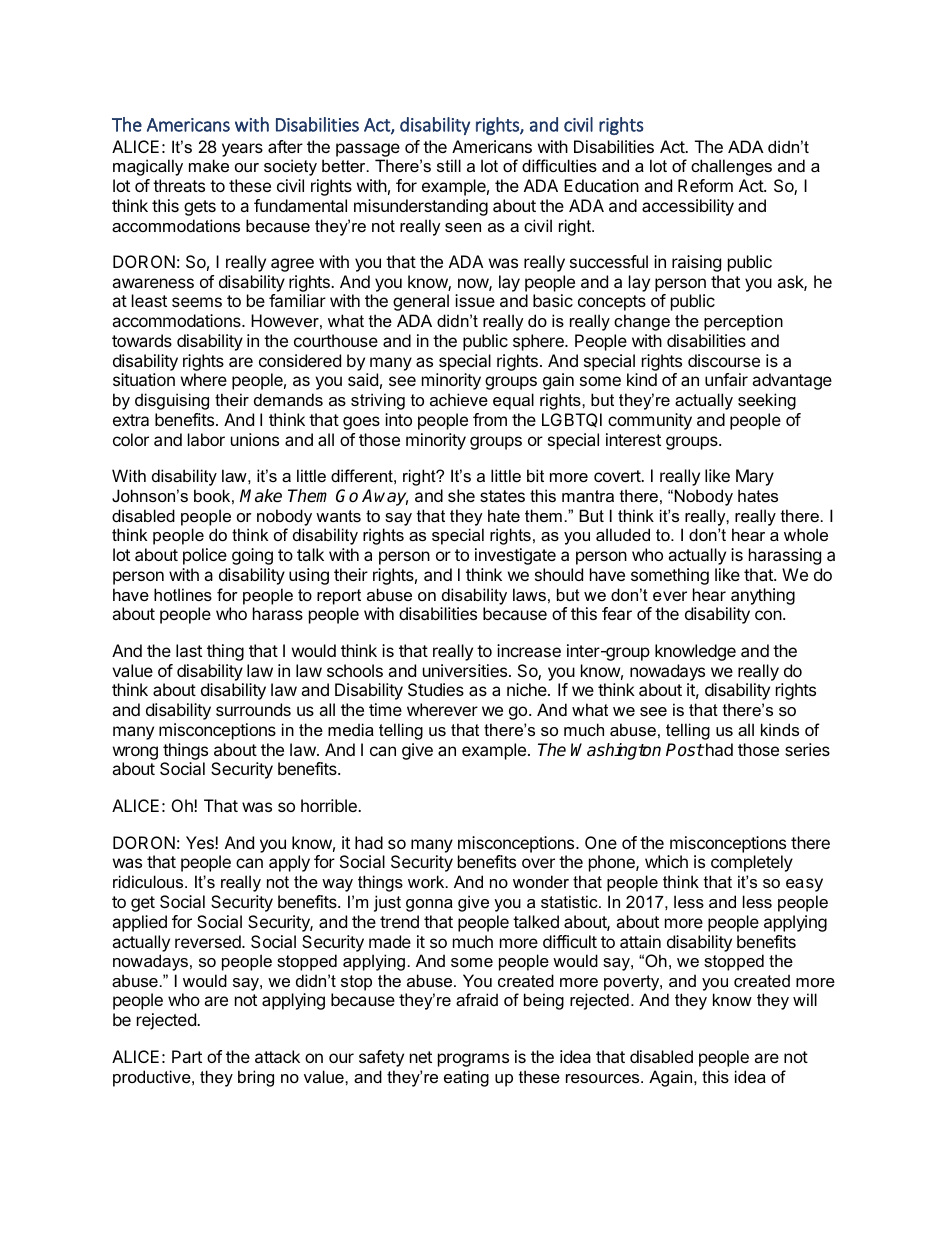 Image resolution: width=952 pixels, height=1233 pixels. Describe the element at coordinates (731, 167) in the document. I see `challenges` at that location.
